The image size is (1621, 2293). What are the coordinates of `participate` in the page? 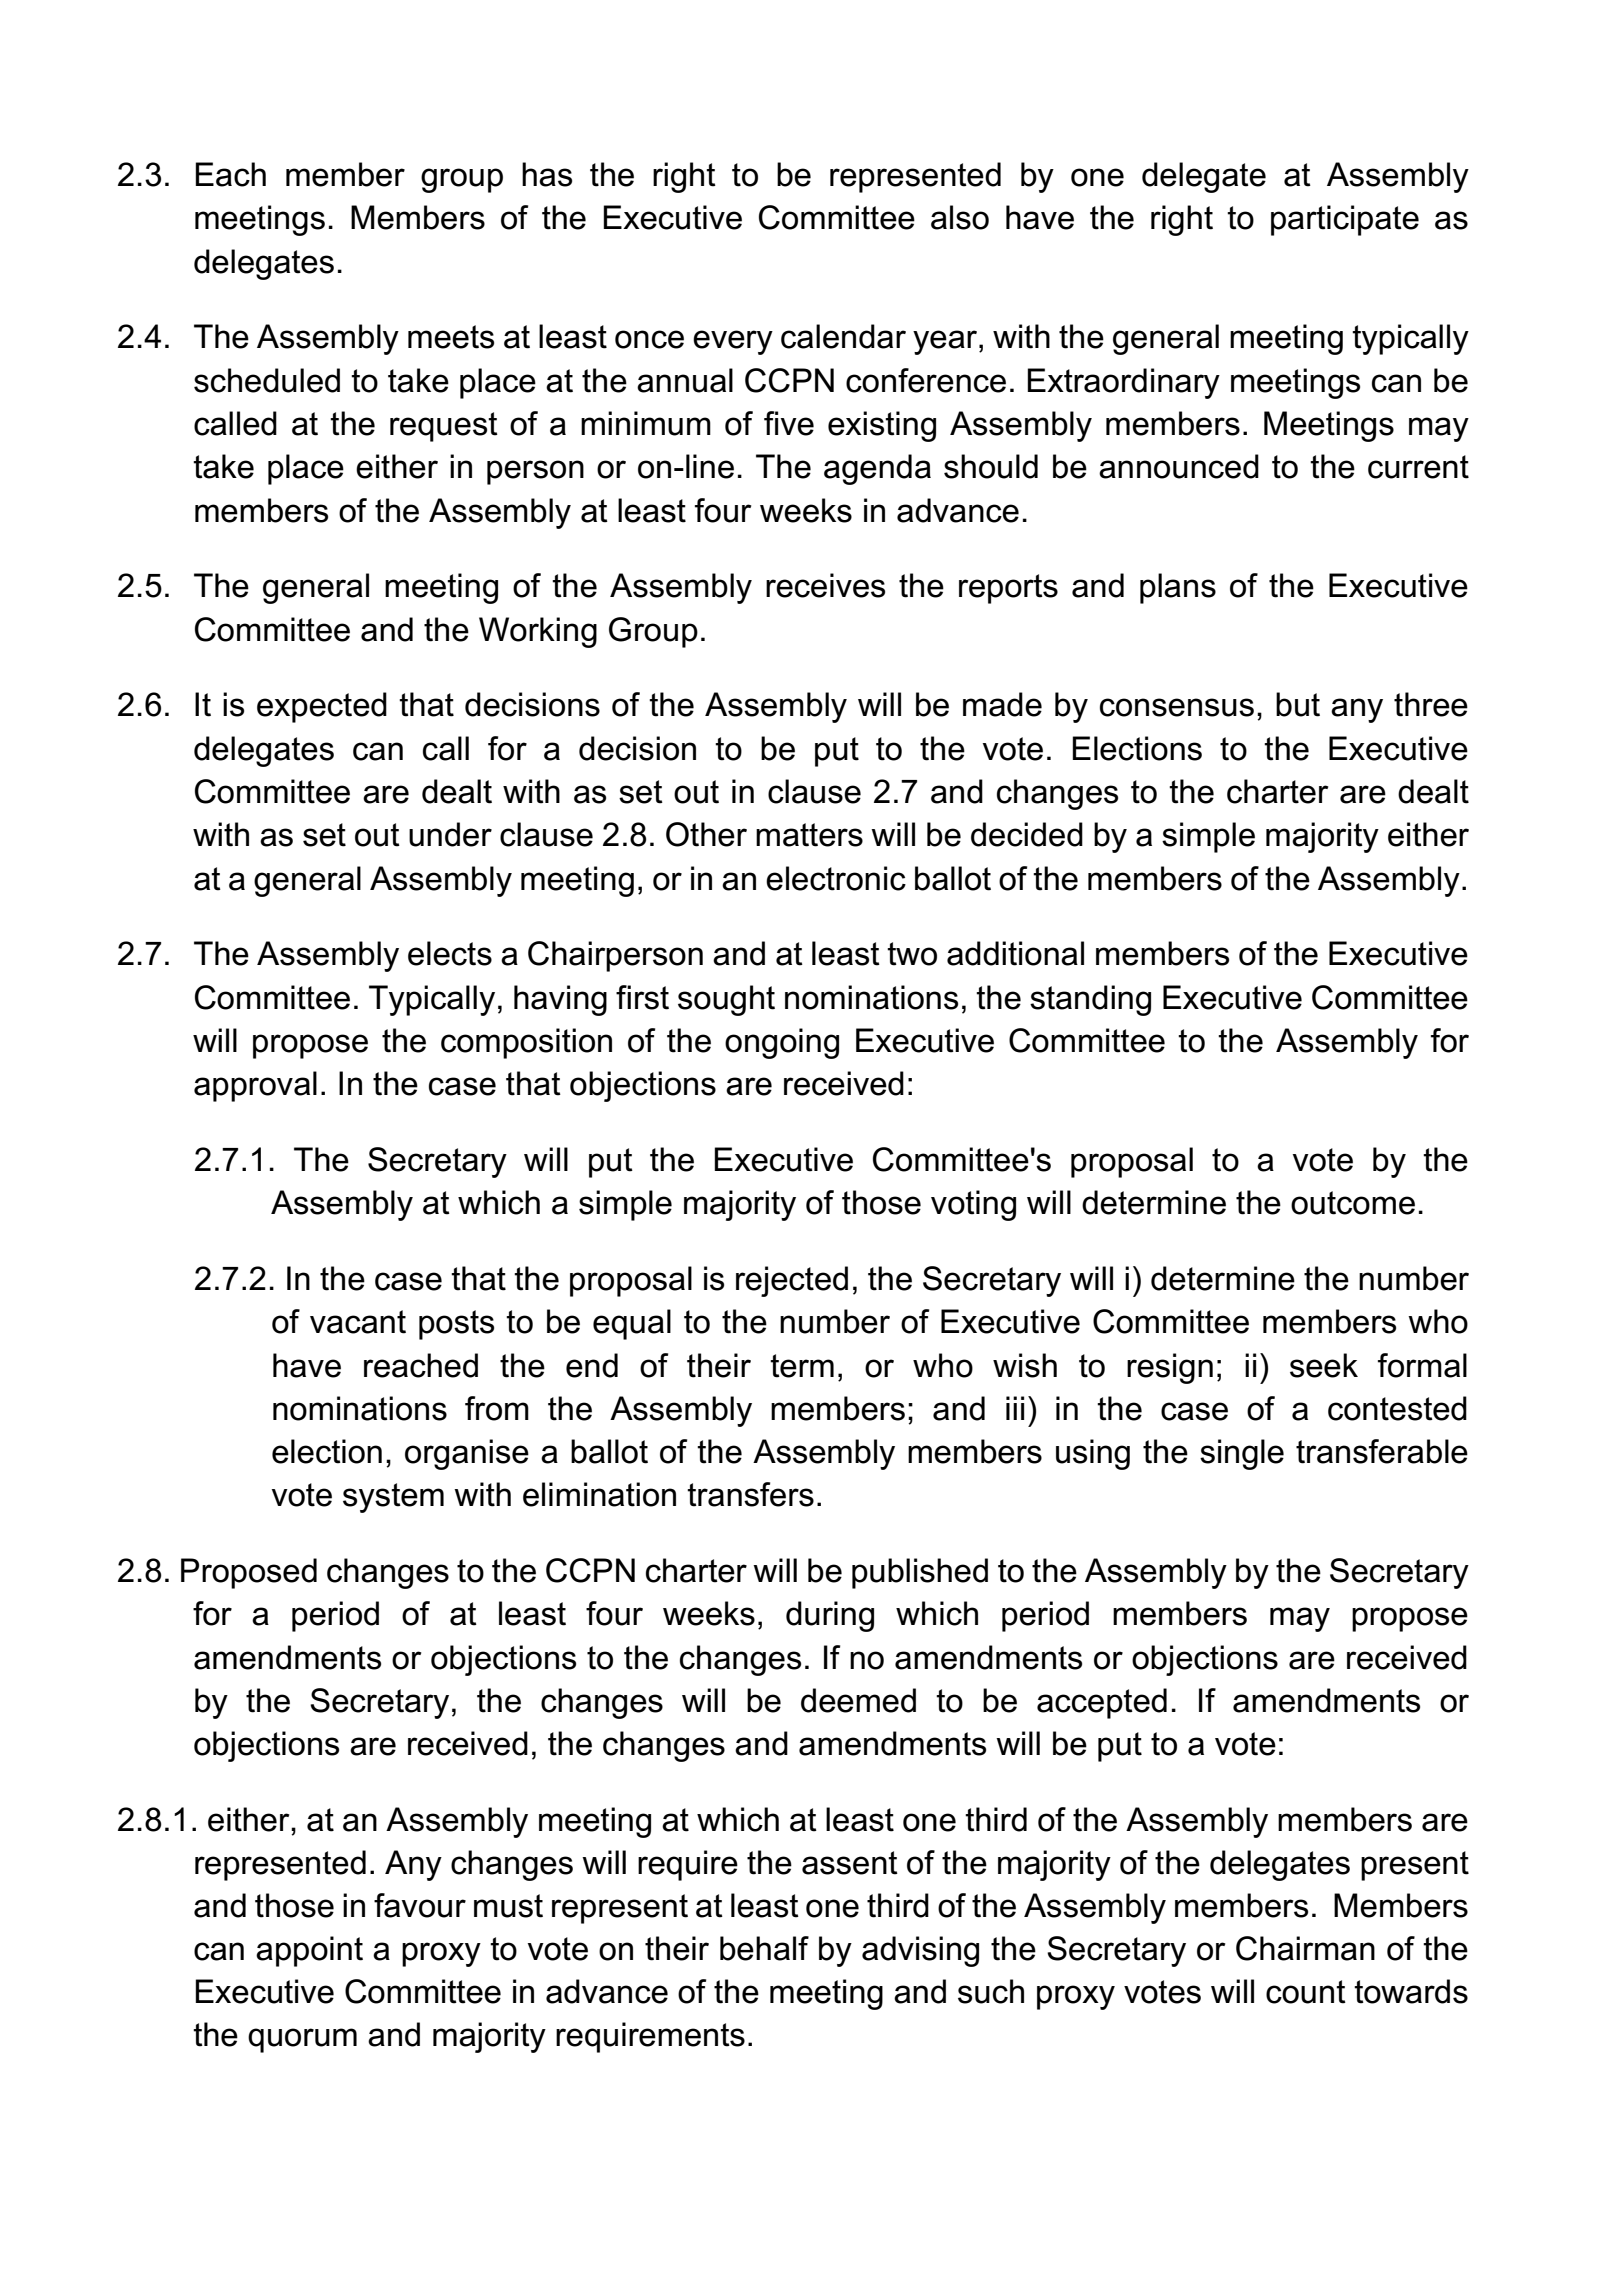 It's located at (1345, 220).
